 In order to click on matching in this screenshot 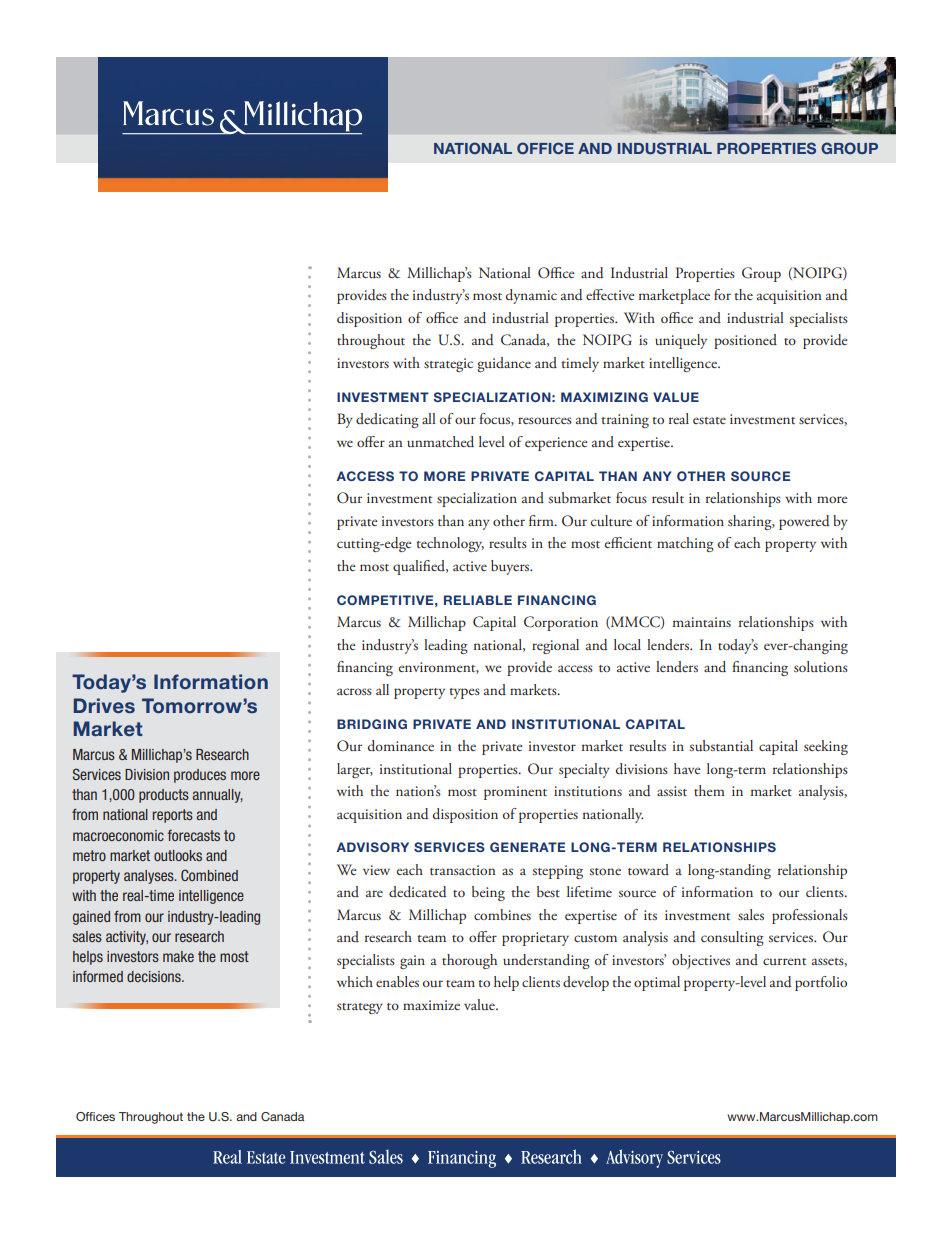, I will do `click(685, 544)`.
